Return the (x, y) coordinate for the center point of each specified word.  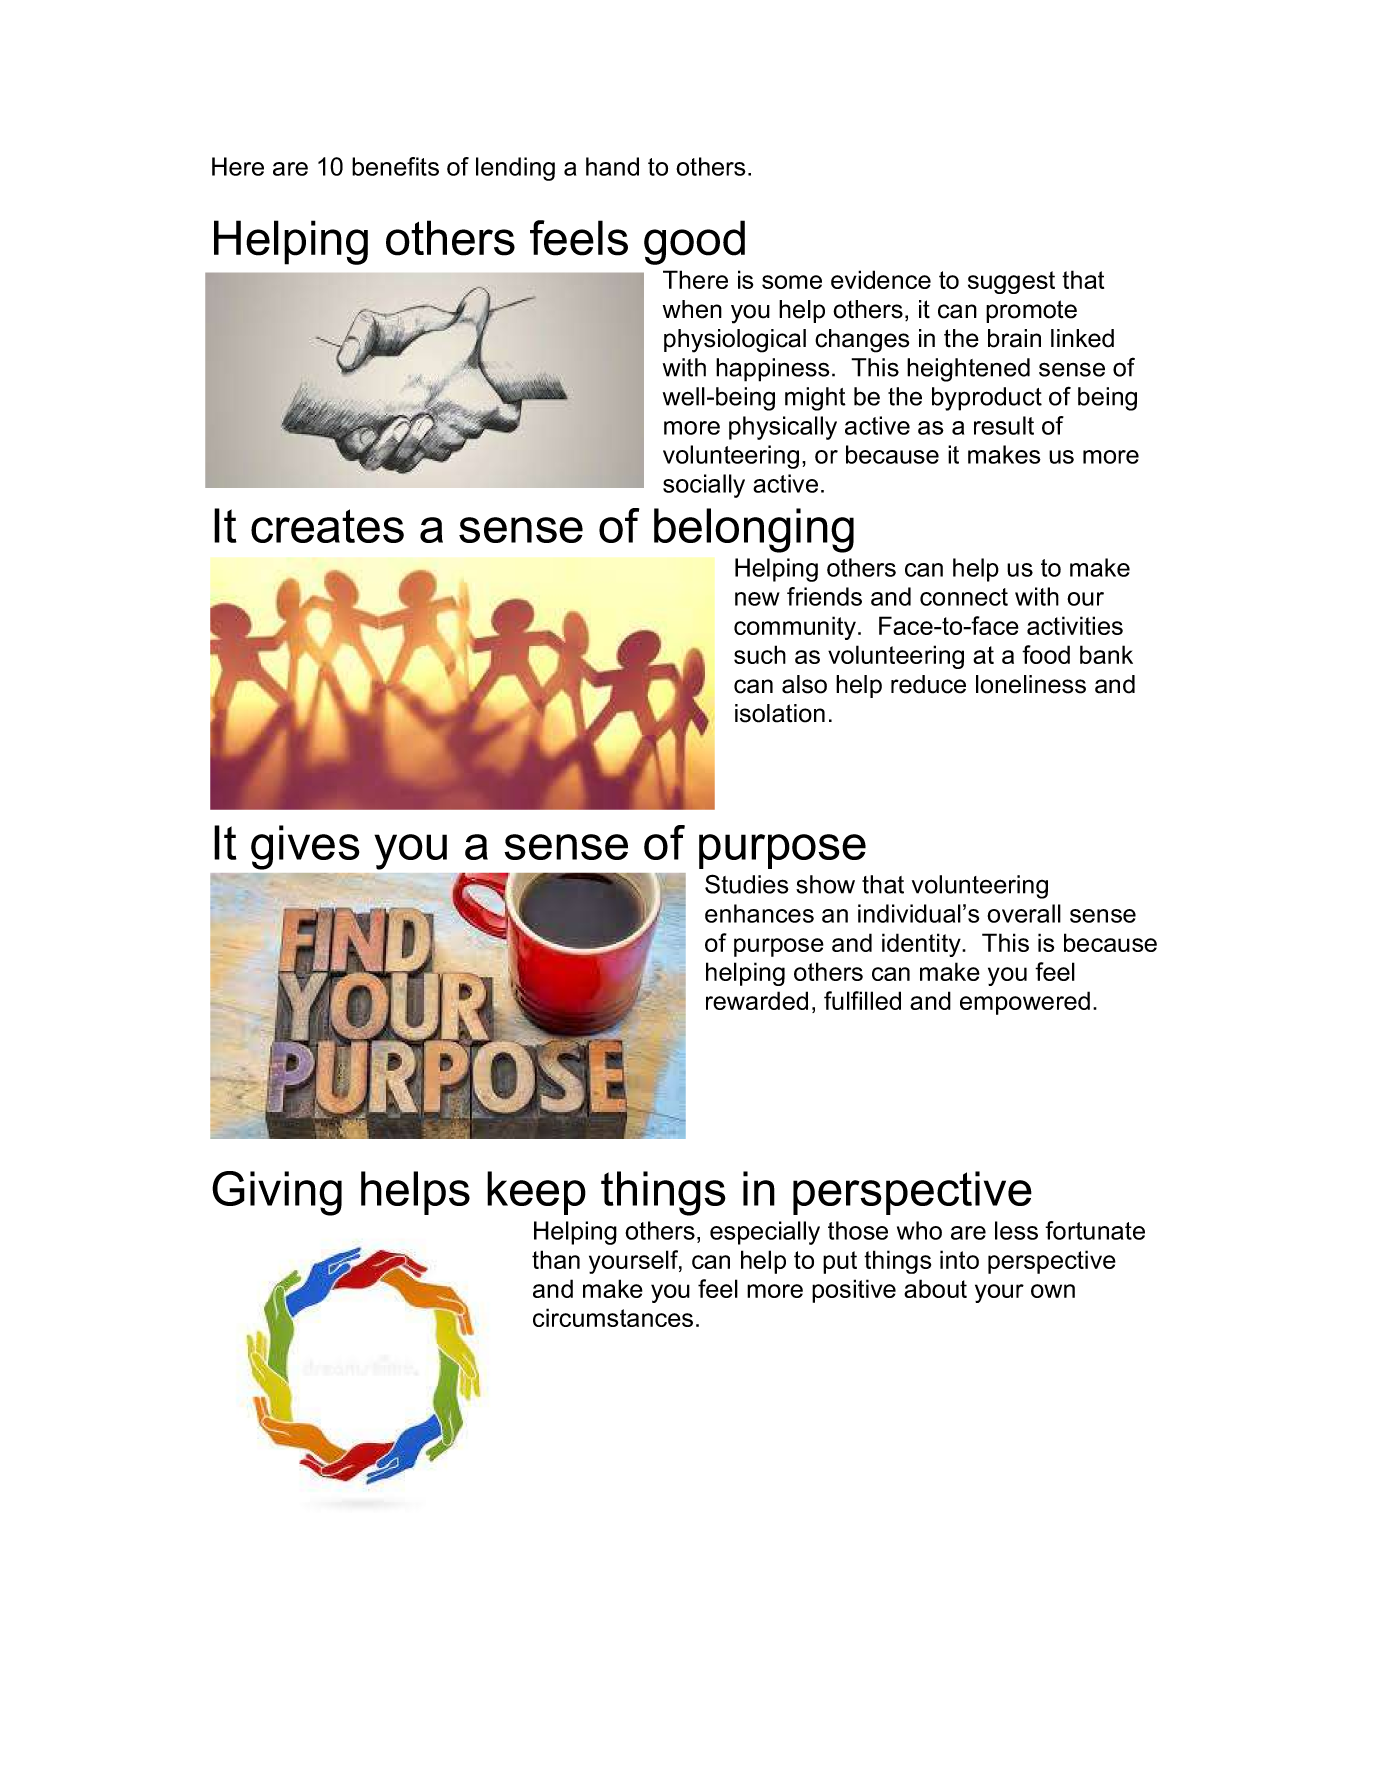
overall (1024, 913)
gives (305, 847)
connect (964, 597)
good (694, 242)
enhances (759, 913)
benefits (395, 166)
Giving (277, 1193)
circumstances (613, 1317)
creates (327, 526)
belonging (754, 530)
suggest (1011, 282)
